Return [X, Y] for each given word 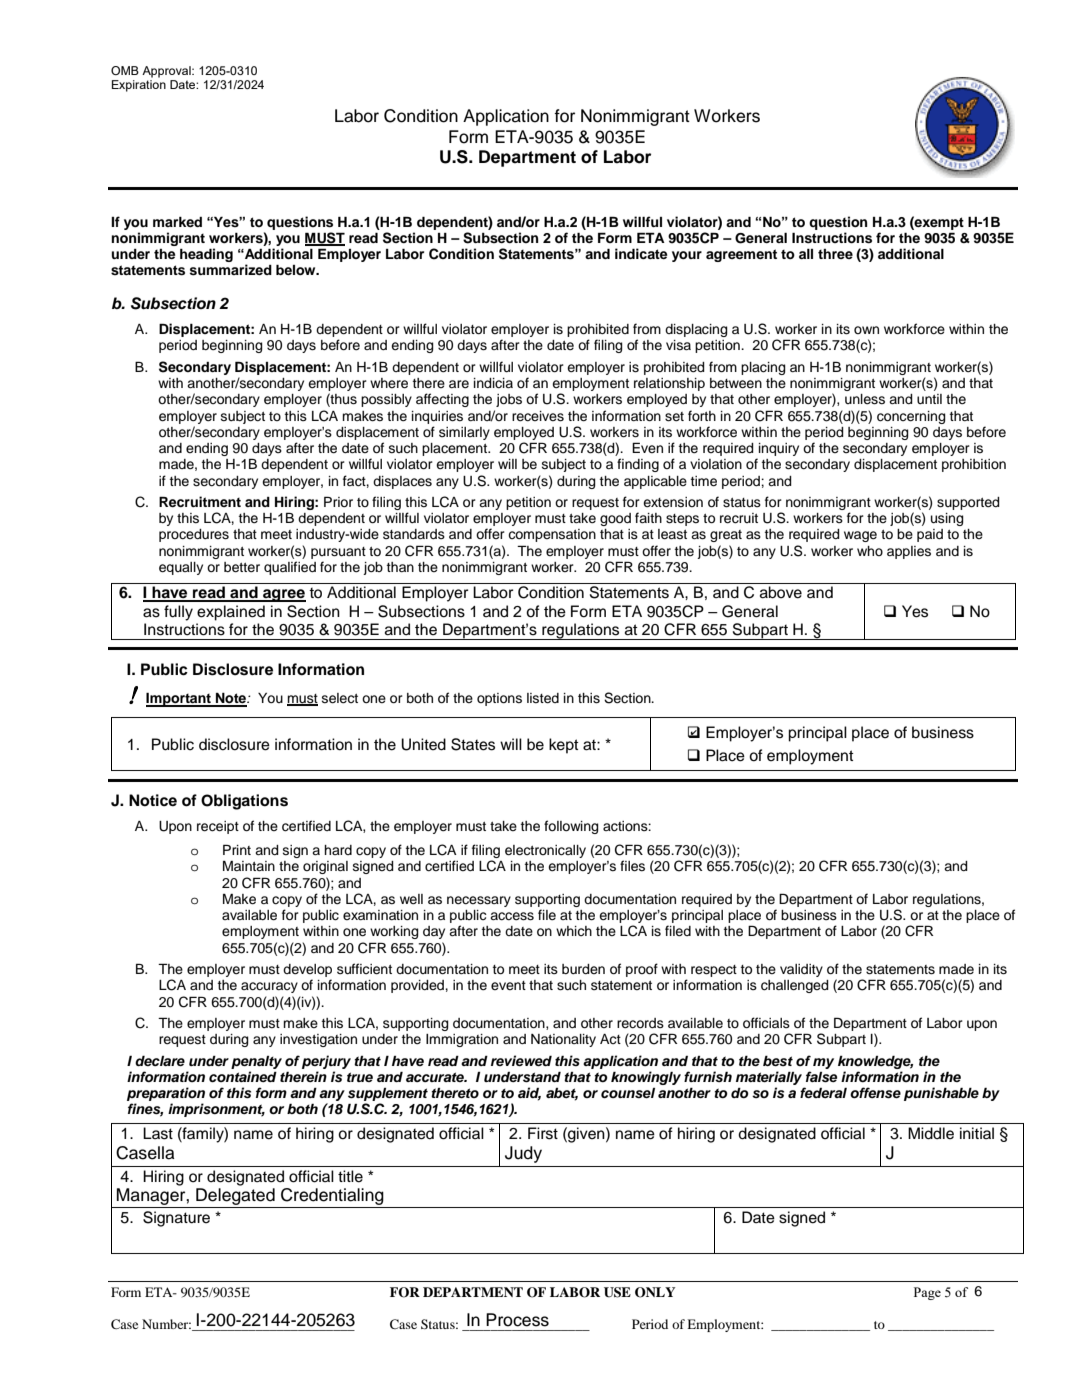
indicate [641, 253]
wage [860, 536]
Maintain [249, 866]
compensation [552, 535]
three [835, 254]
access [512, 916]
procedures [194, 535]
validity [801, 970]
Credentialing [332, 1196]
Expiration [139, 86]
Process [517, 1320]
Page [927, 1293]
